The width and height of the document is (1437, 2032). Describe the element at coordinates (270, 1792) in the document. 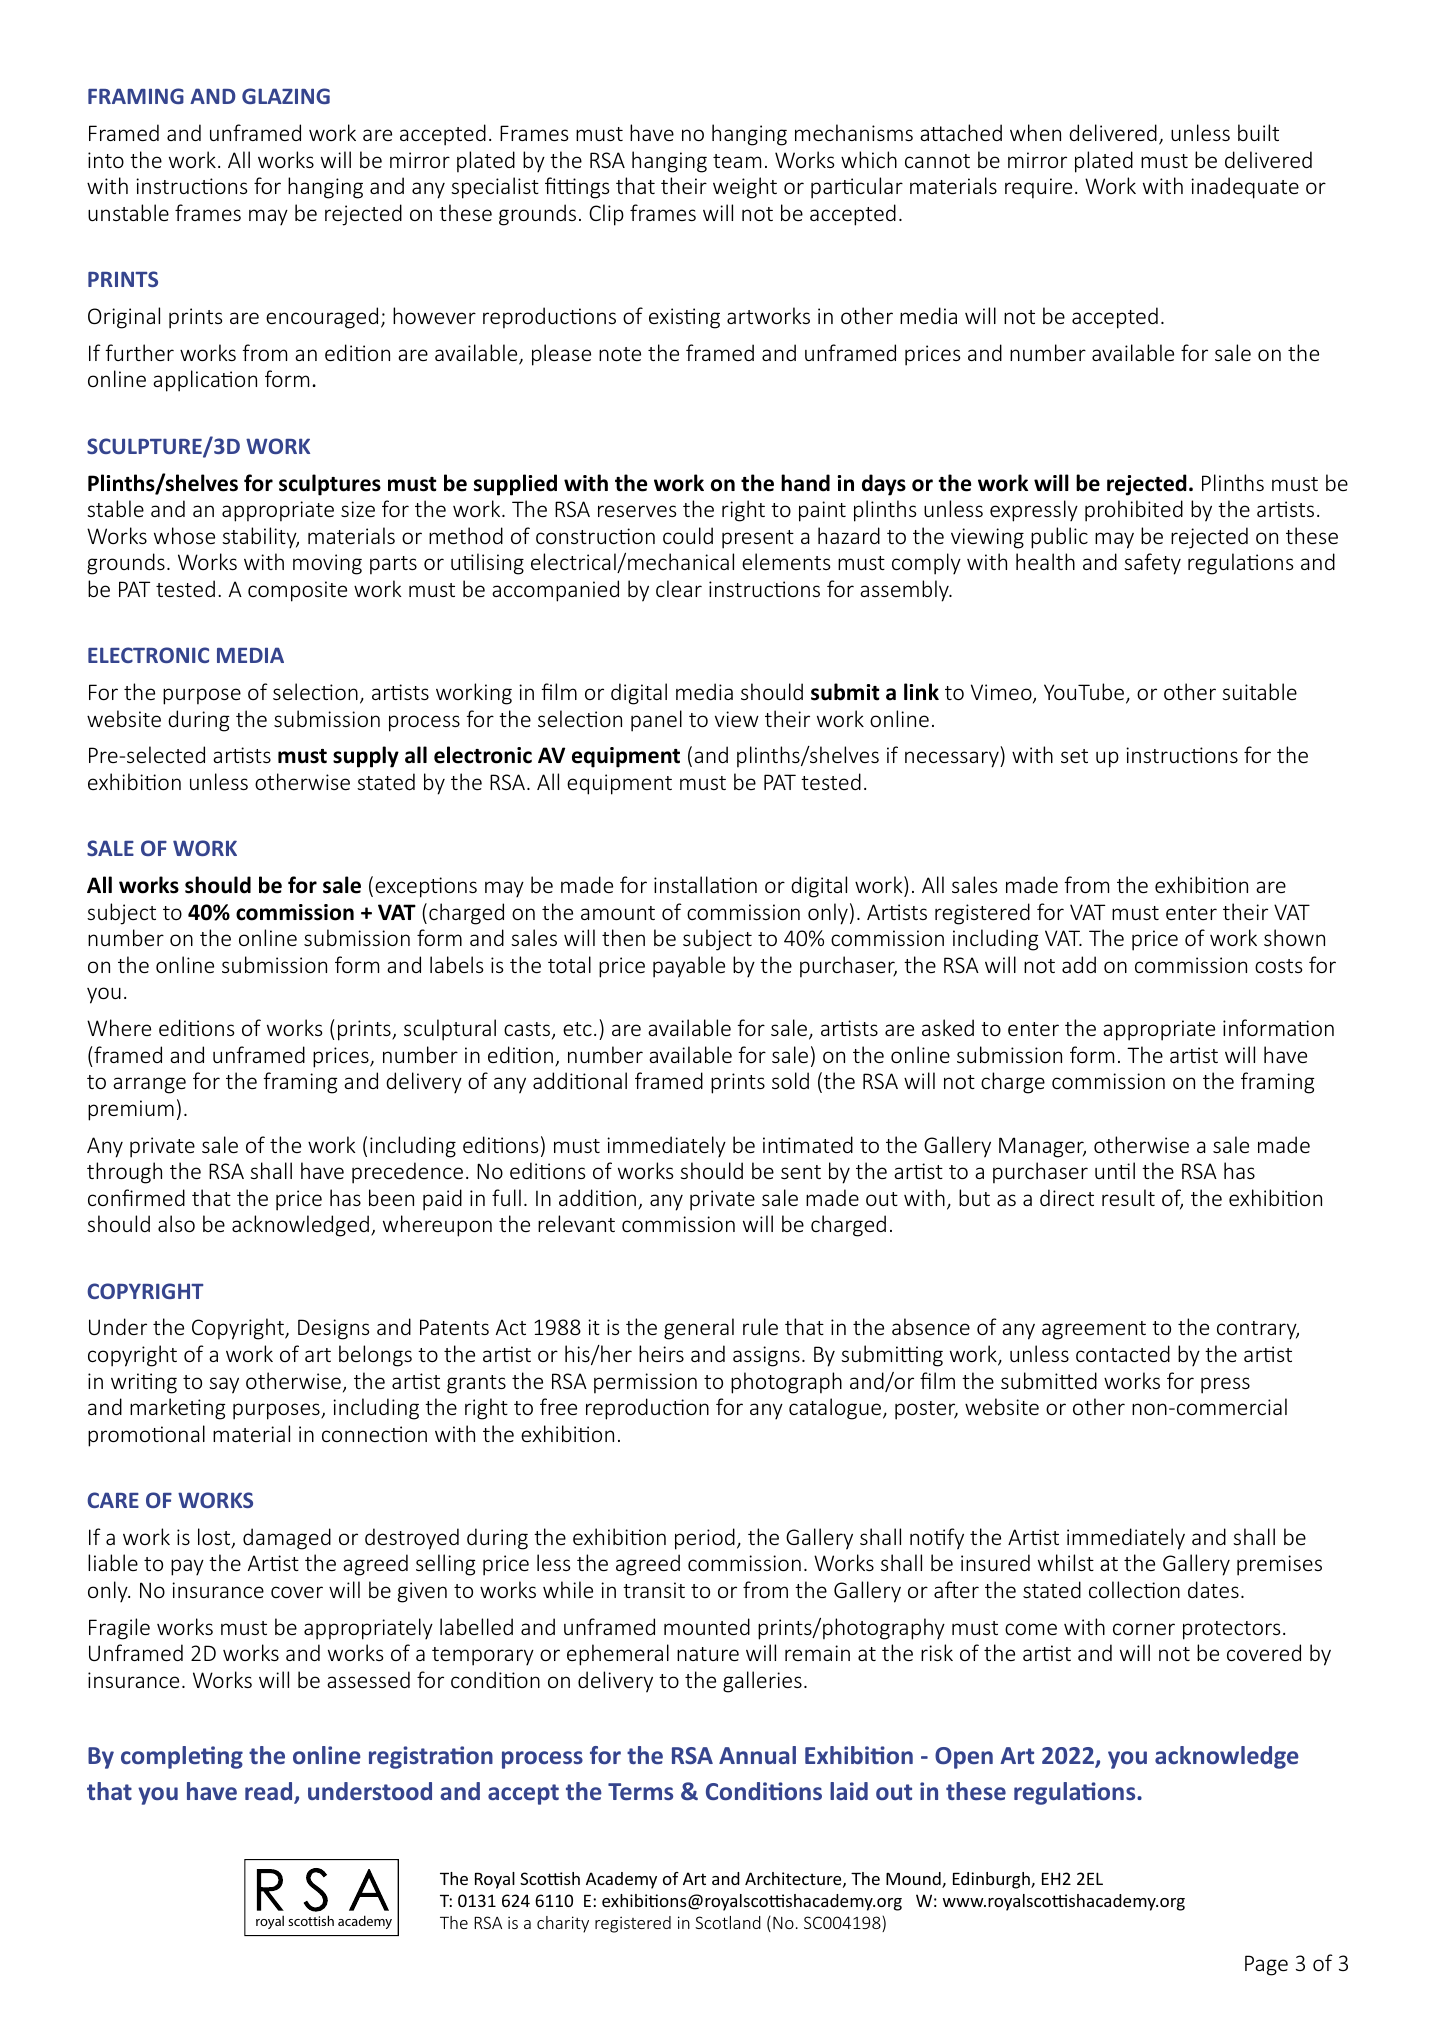

I see `read` at that location.
